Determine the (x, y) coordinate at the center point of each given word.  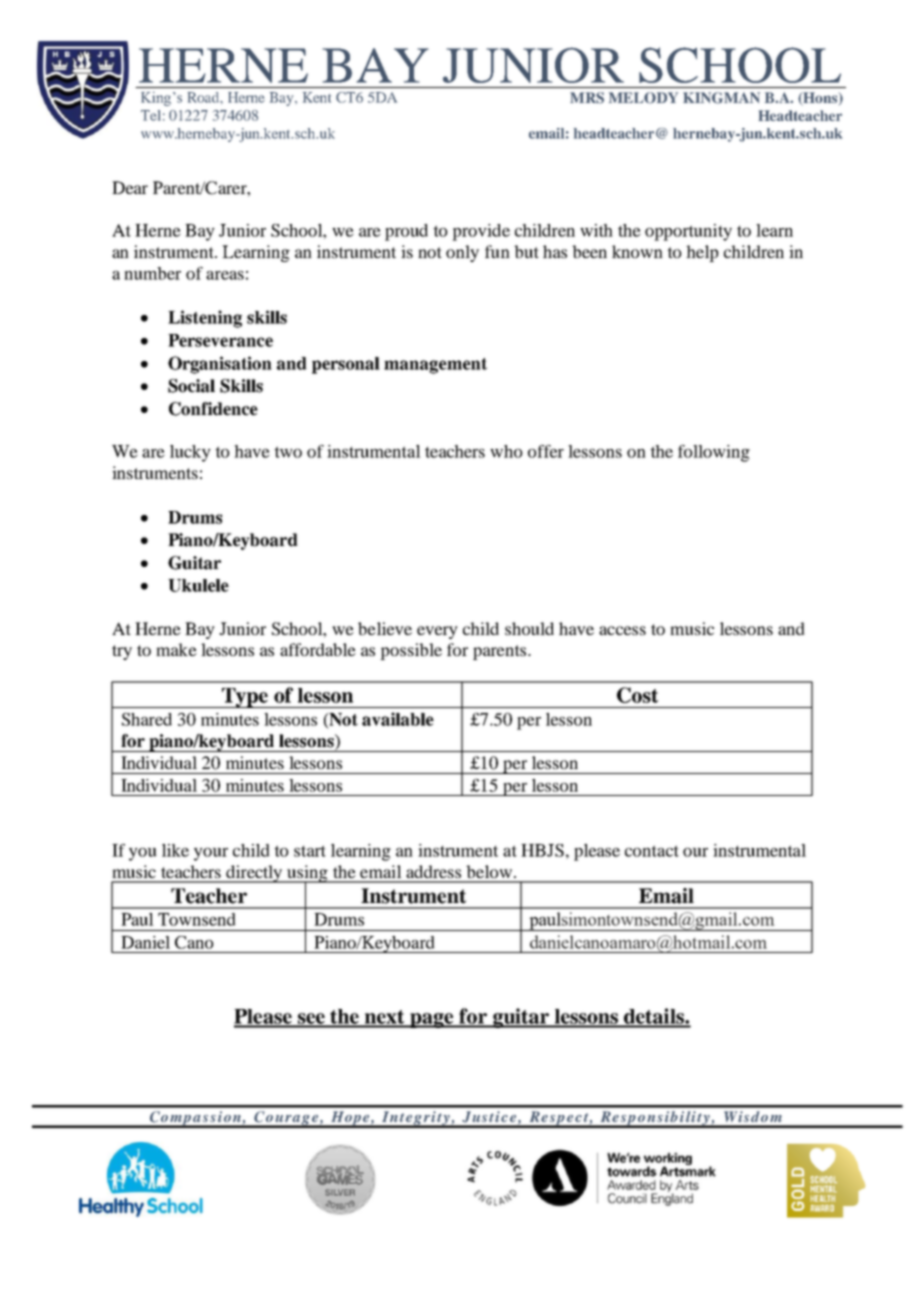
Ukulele (198, 585)
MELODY (643, 98)
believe (385, 628)
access (622, 630)
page (432, 1020)
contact (652, 851)
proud (406, 232)
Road (205, 97)
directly (254, 874)
